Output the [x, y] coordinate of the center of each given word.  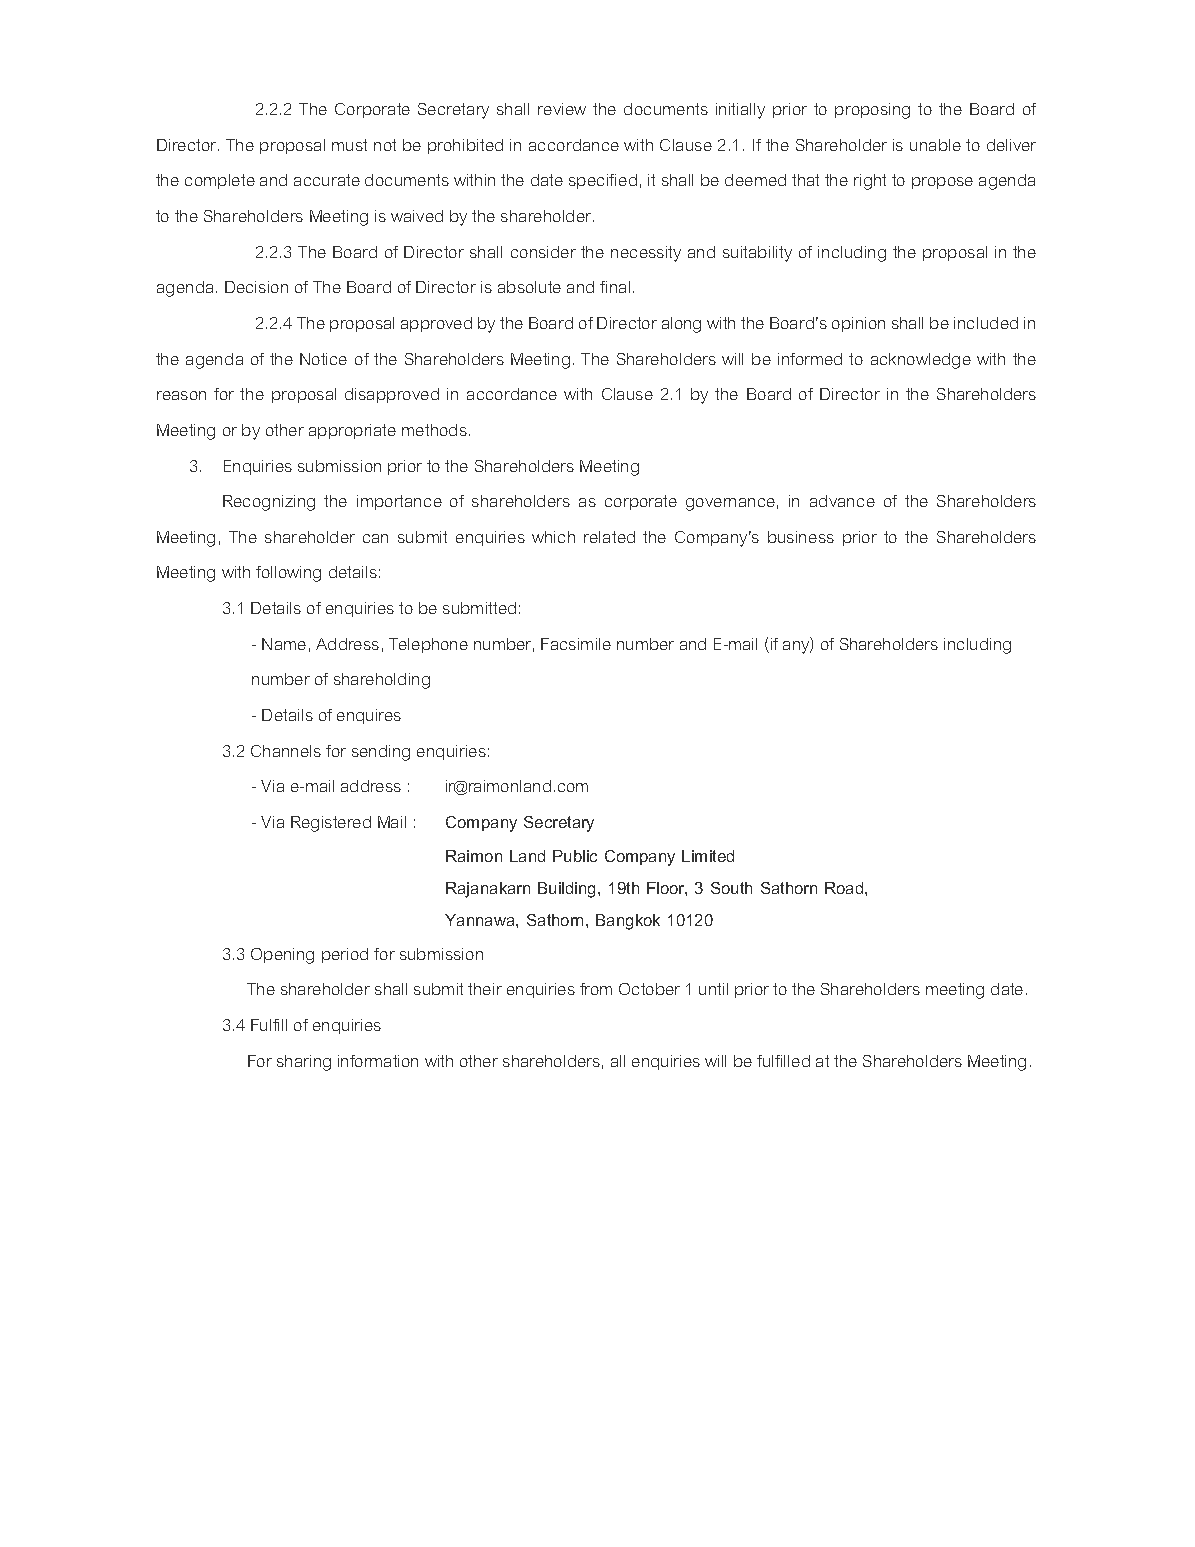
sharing [304, 1063]
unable [935, 145]
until [713, 989]
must [349, 145]
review [562, 109]
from [596, 989]
